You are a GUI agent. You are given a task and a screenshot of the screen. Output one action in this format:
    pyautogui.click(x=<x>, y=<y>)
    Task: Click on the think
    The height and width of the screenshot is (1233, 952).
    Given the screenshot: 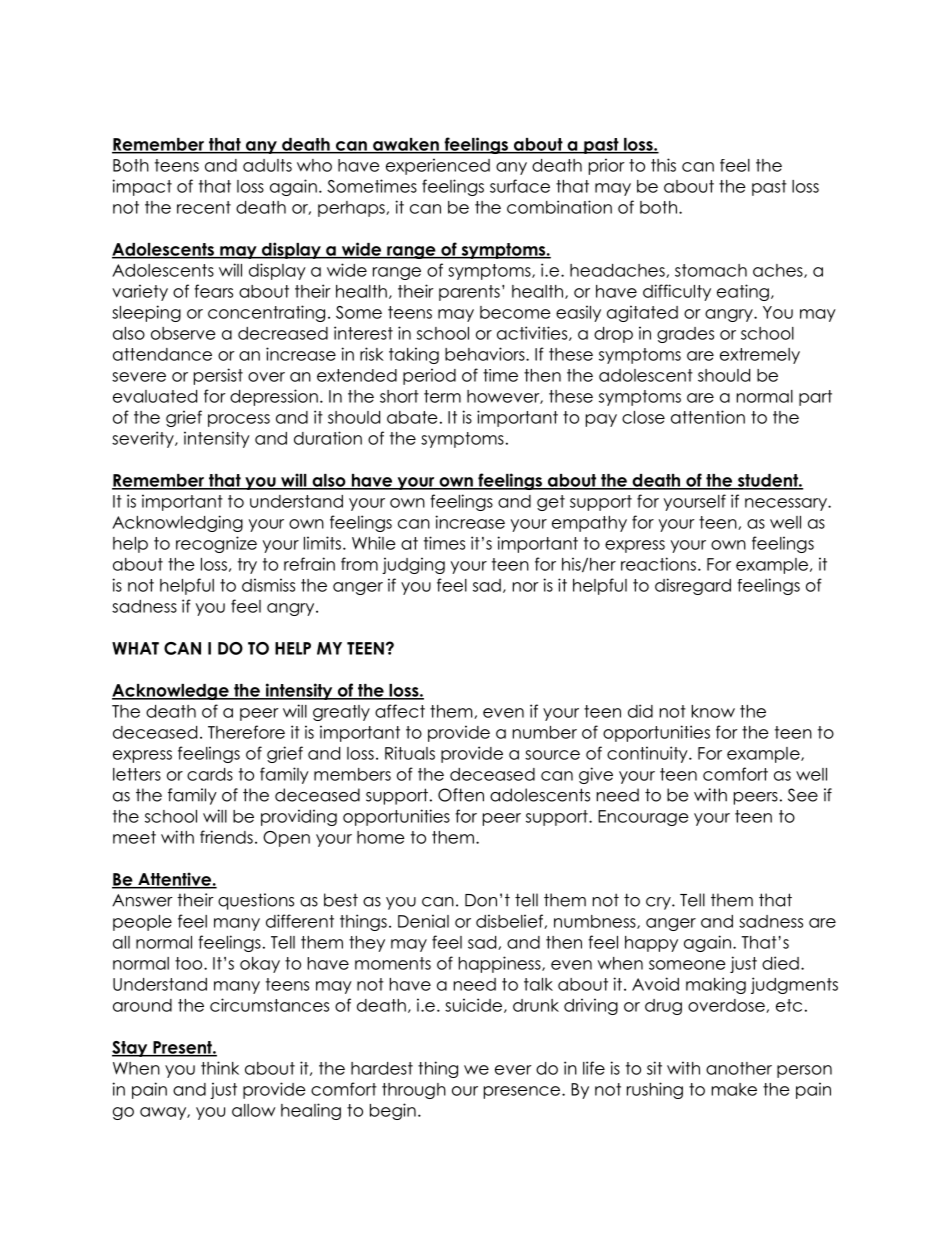 What is the action you would take?
    pyautogui.click(x=220, y=1068)
